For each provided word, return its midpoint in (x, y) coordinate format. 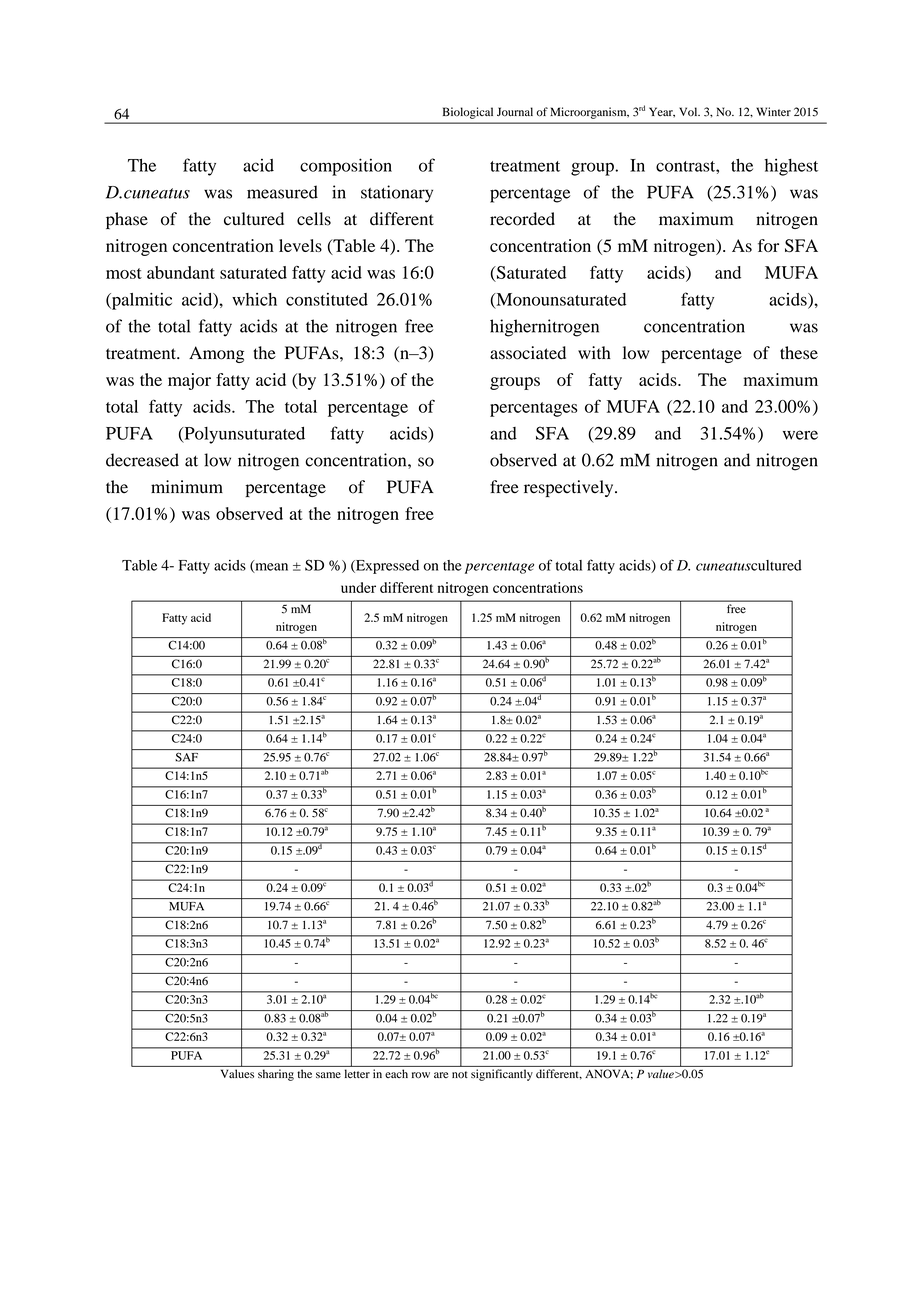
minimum (187, 487)
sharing (276, 1075)
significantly (502, 1075)
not (460, 1075)
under (358, 587)
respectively (570, 488)
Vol (689, 111)
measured (282, 192)
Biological (468, 113)
